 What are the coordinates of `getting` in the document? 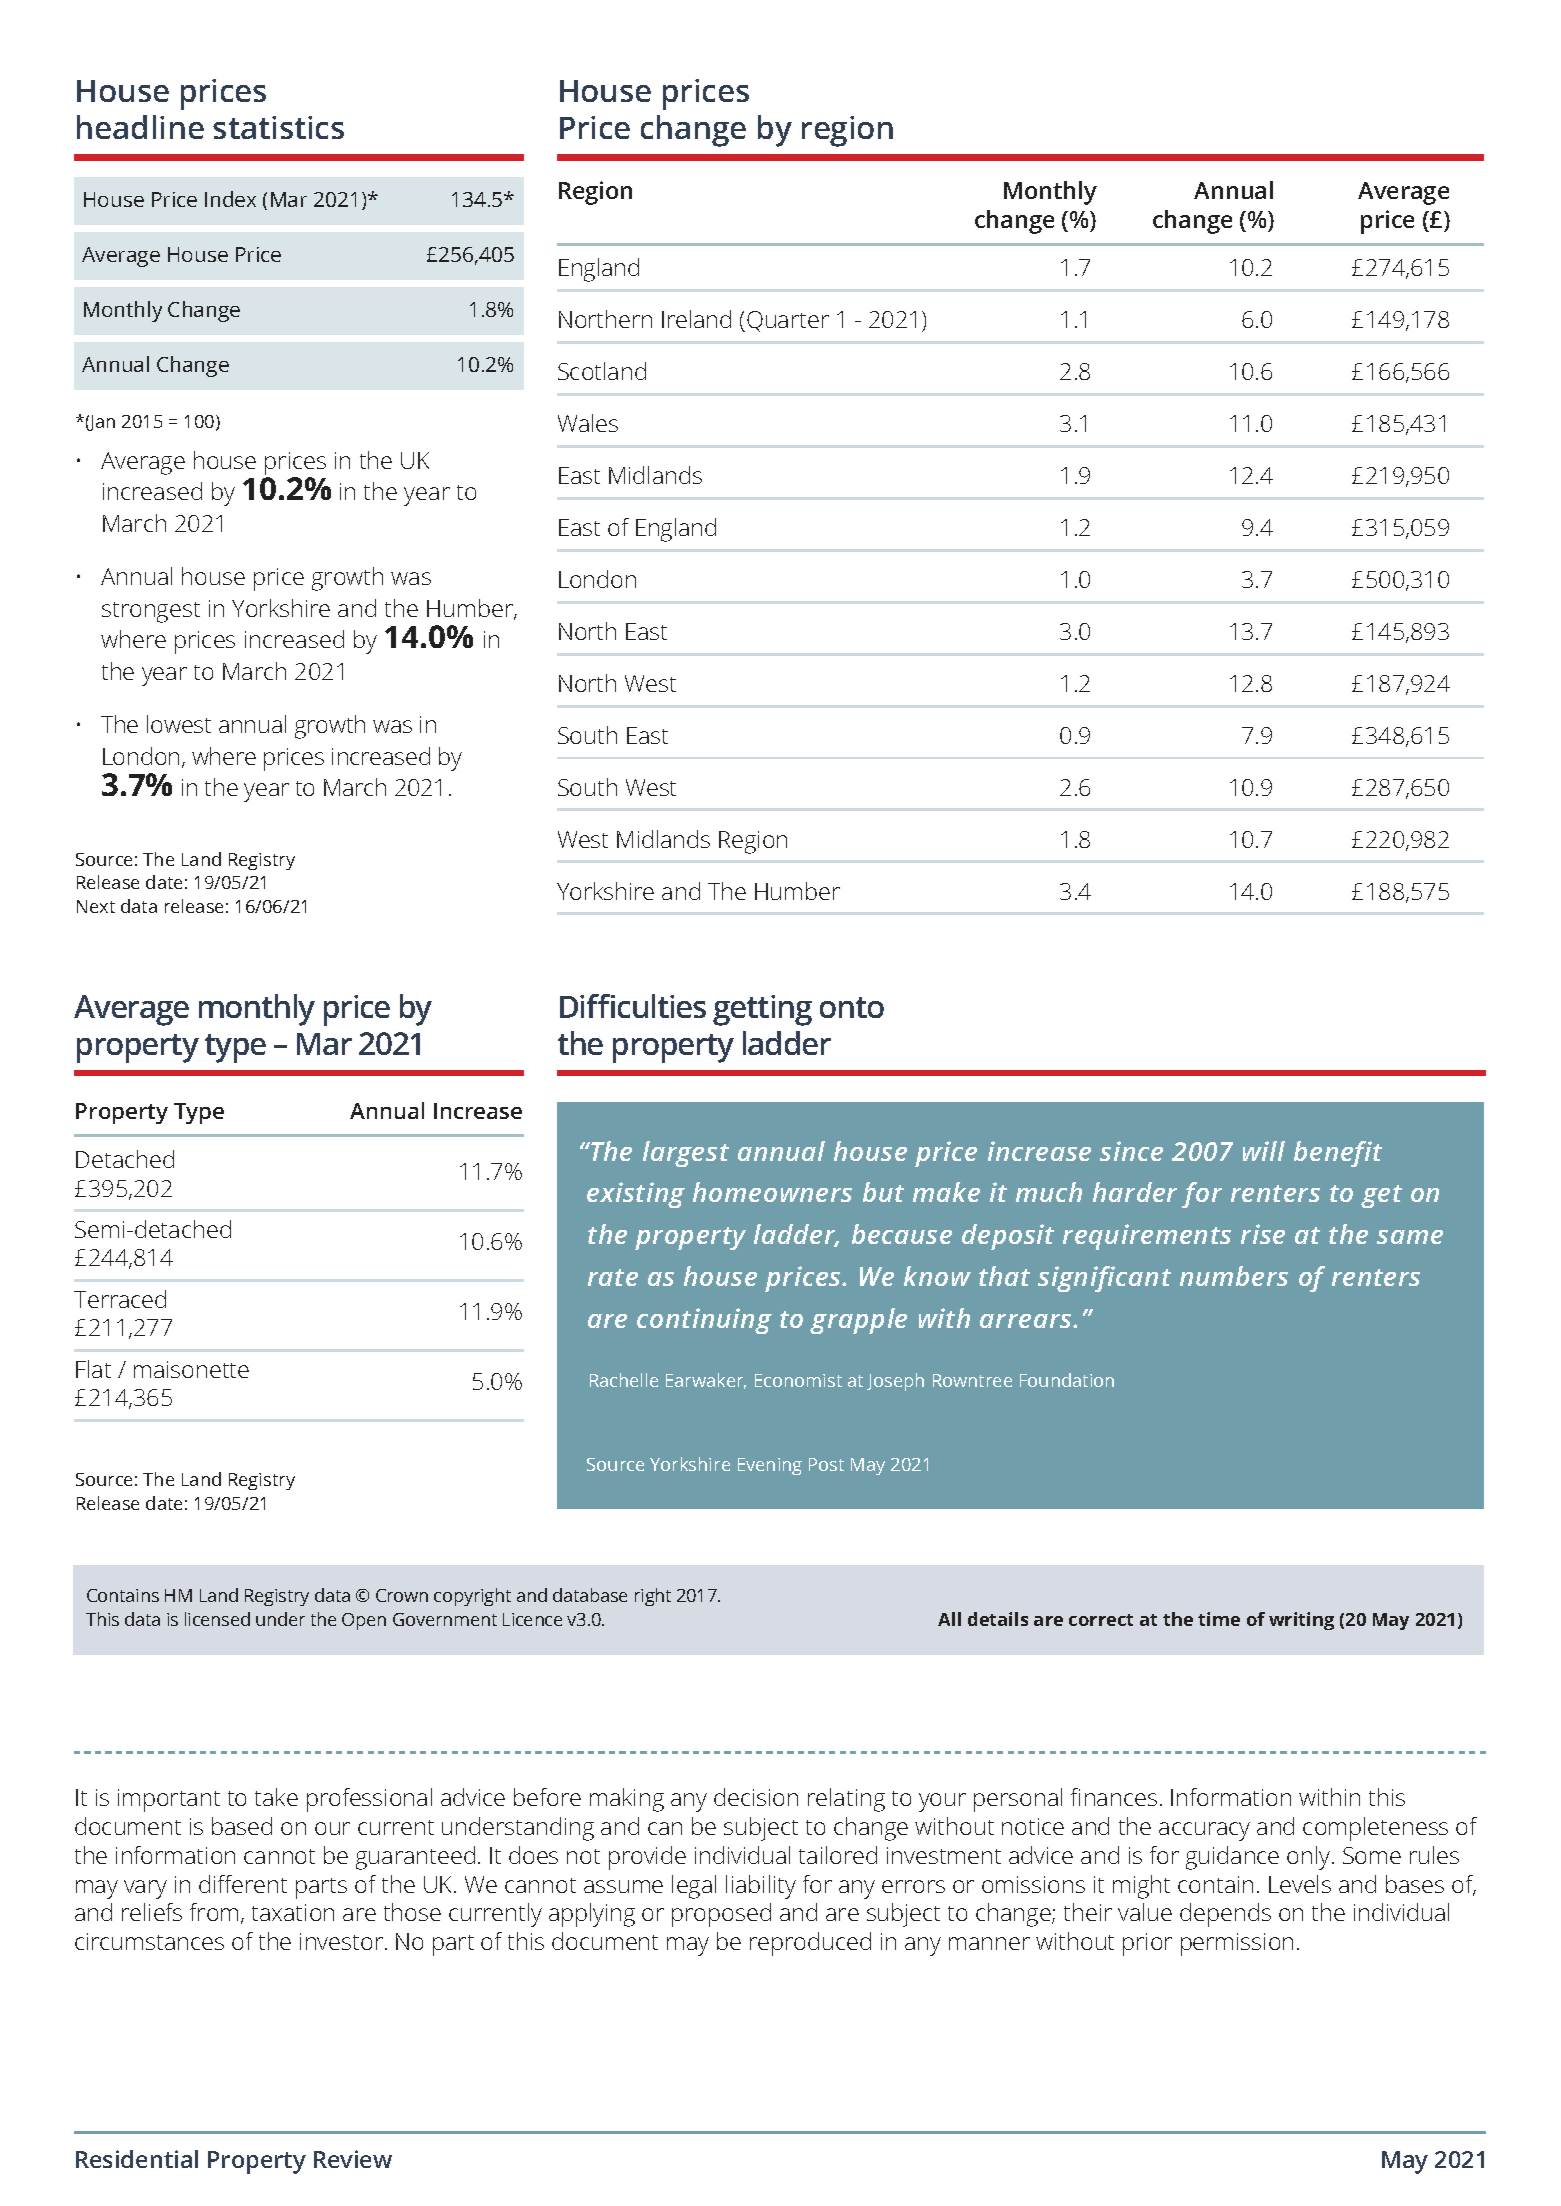 It's located at (762, 1010).
